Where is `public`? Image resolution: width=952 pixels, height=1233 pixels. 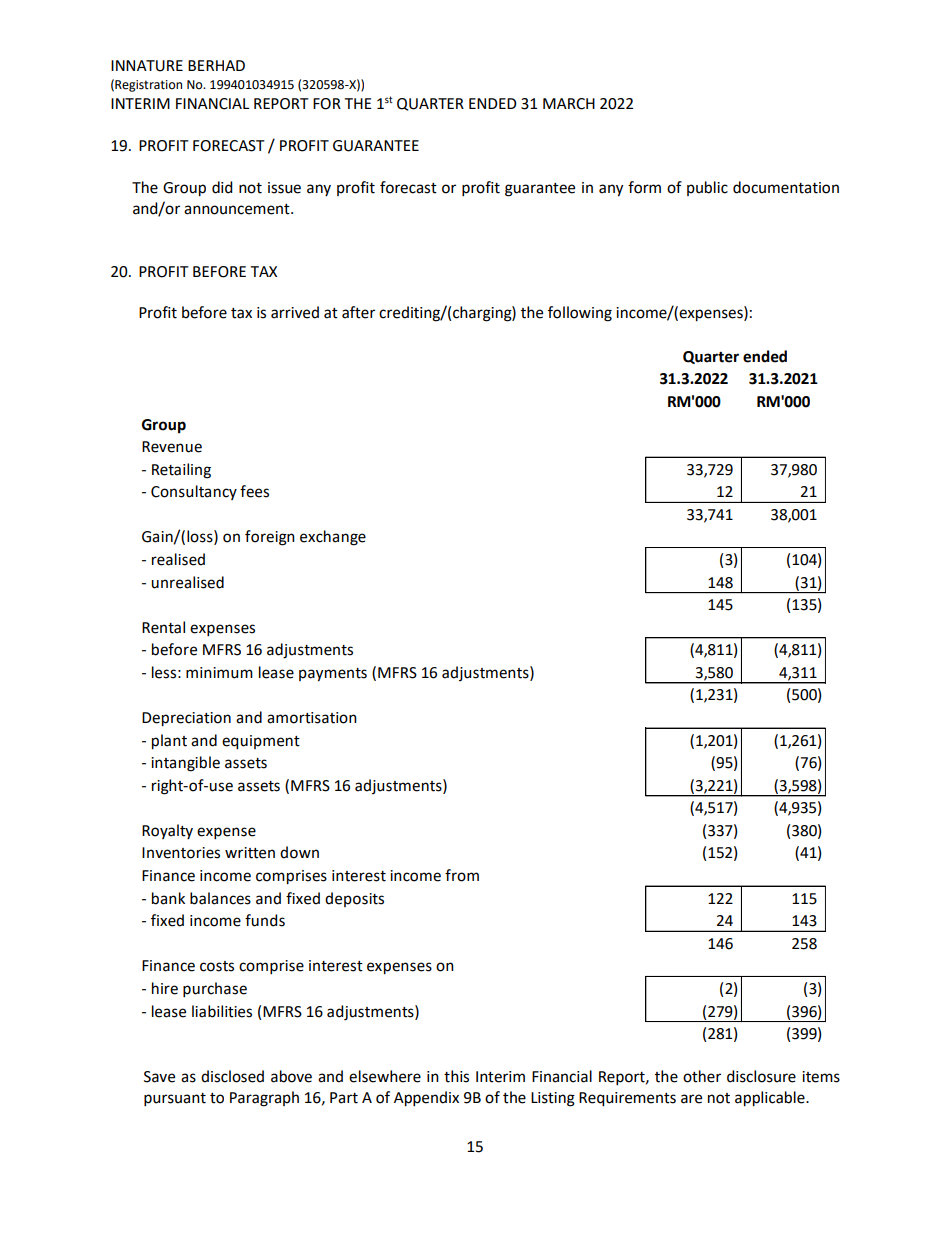
public is located at coordinates (707, 188).
